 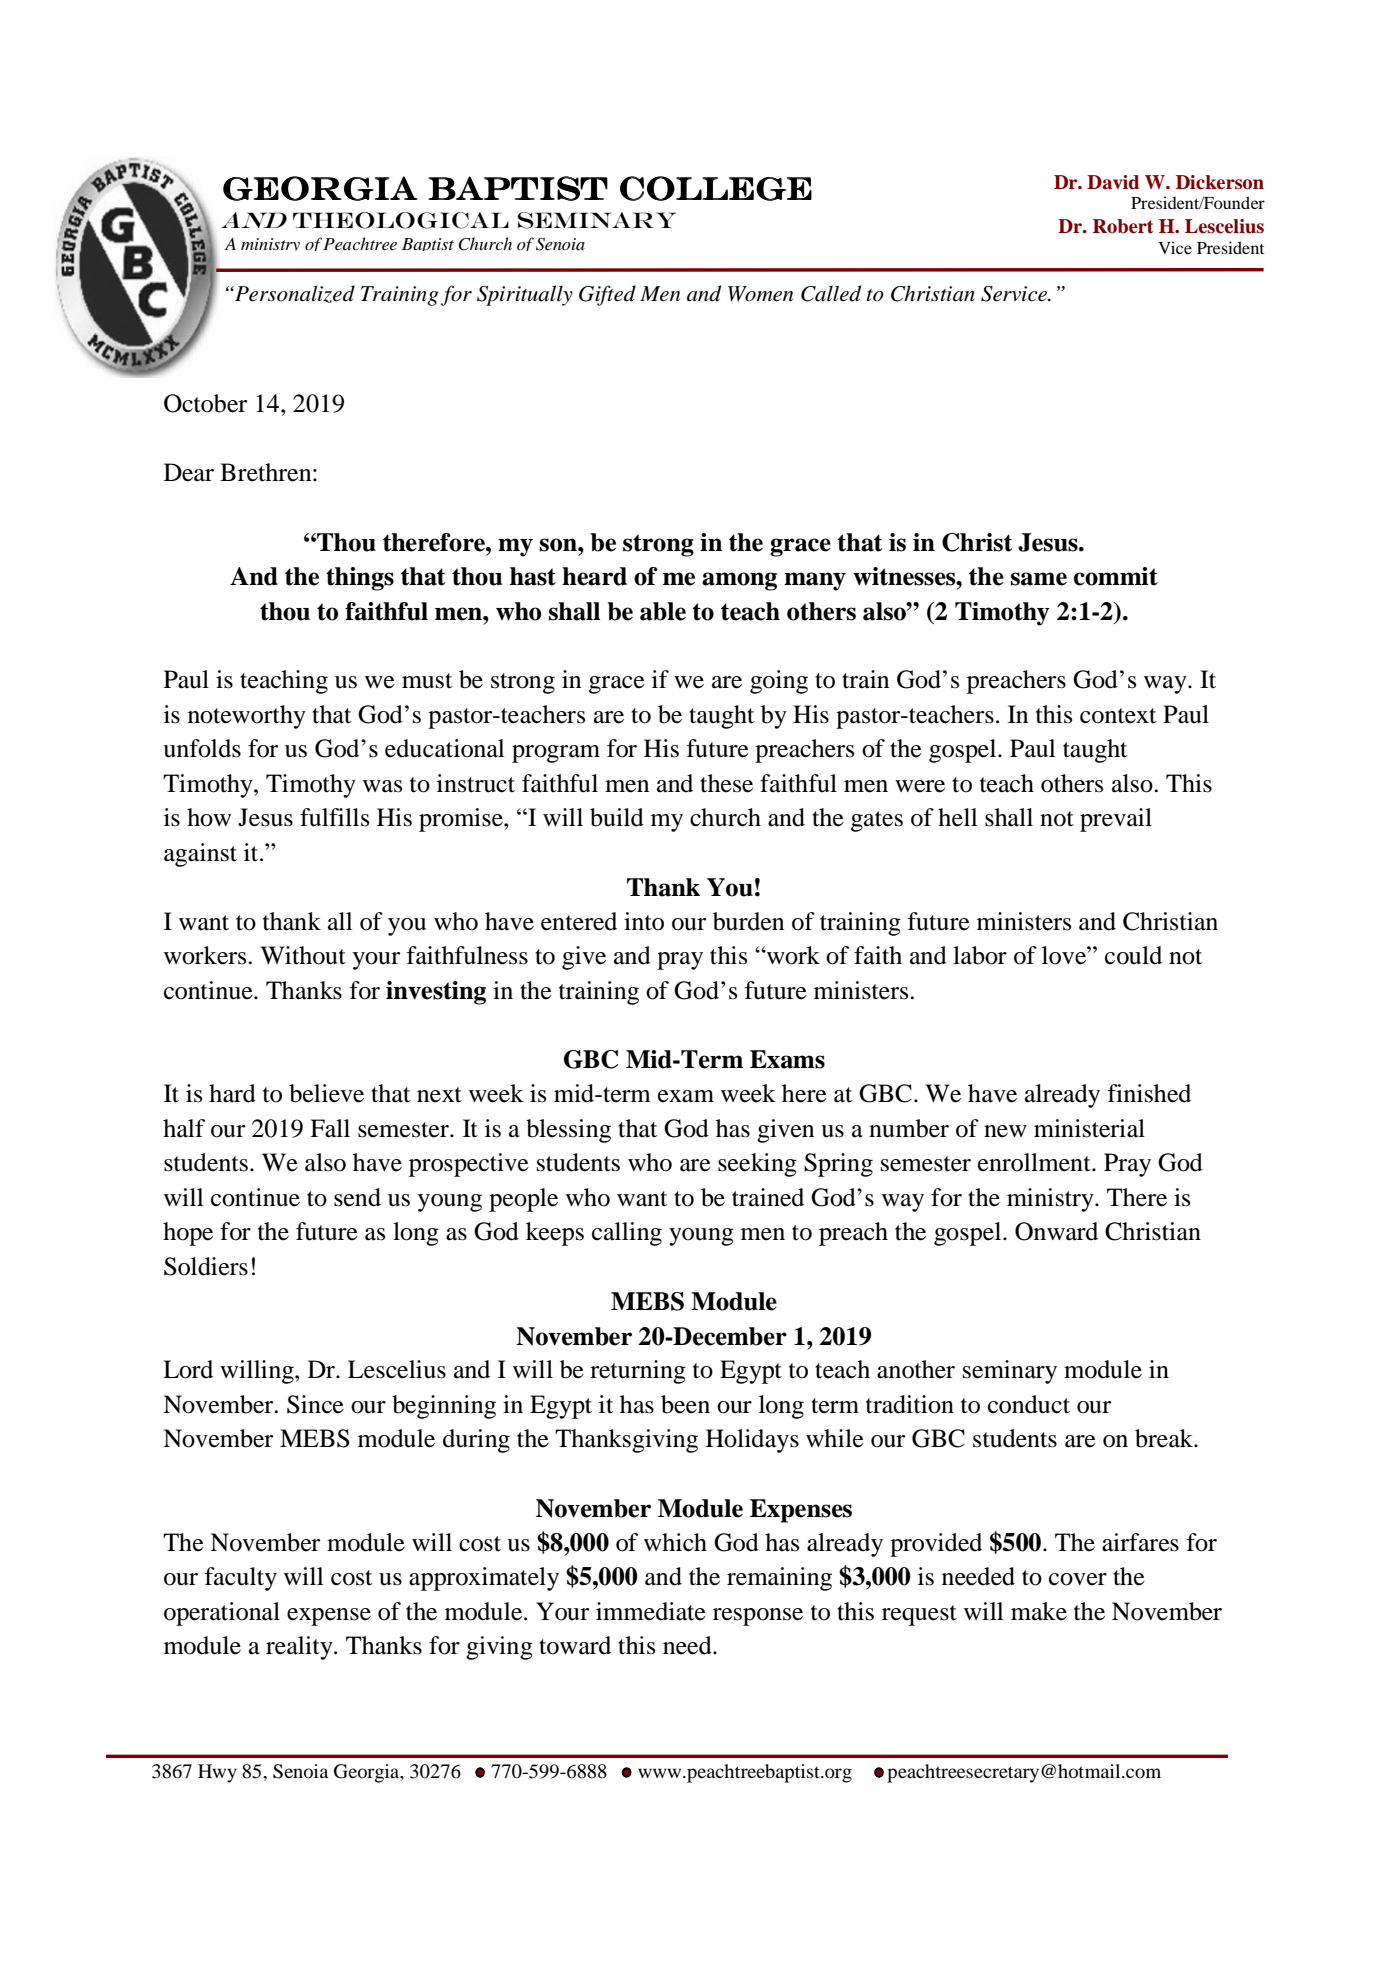 What do you see at coordinates (1133, 955) in the image?
I see `could` at bounding box center [1133, 955].
